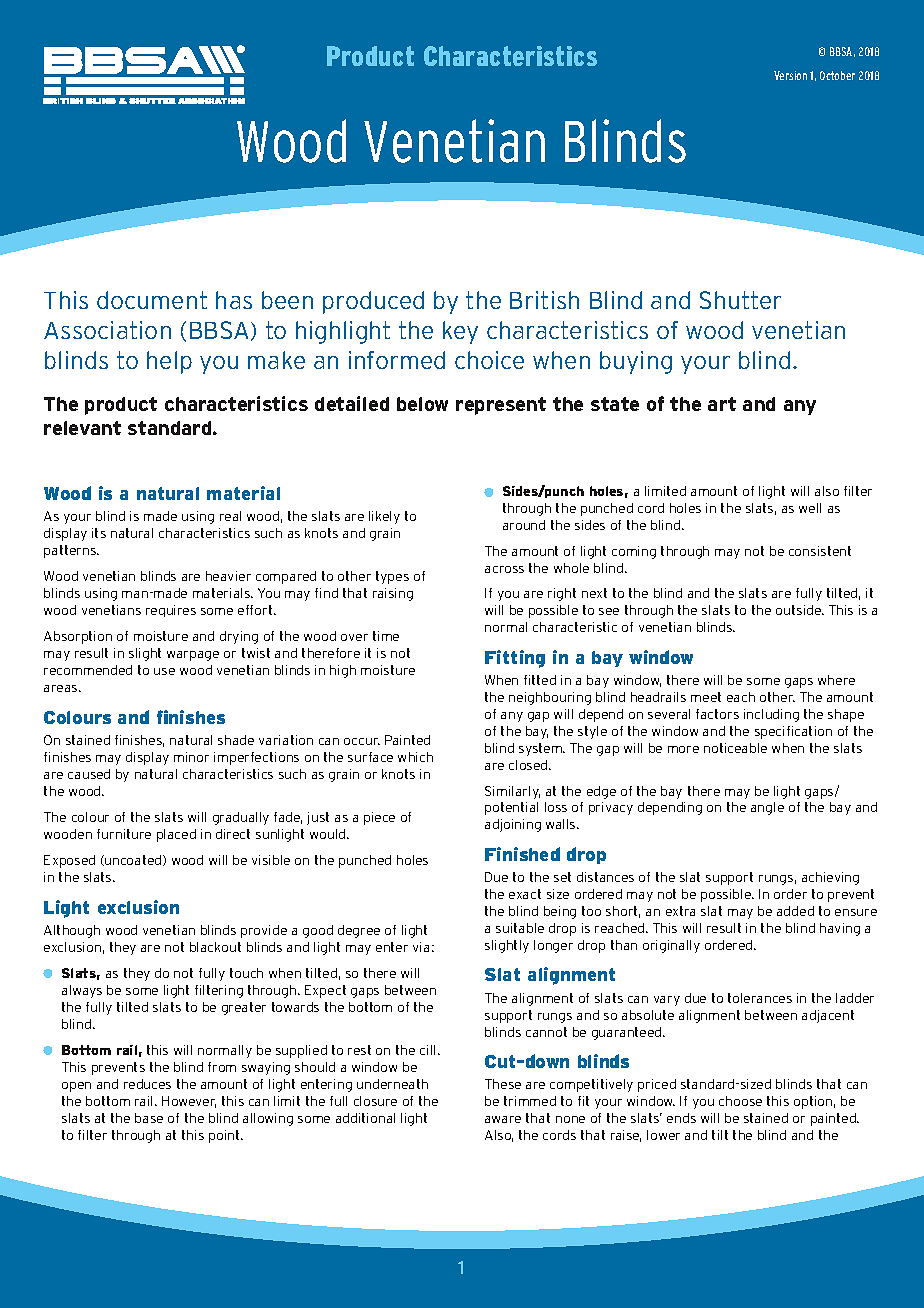  What do you see at coordinates (149, 1118) in the screenshot?
I see `base` at bounding box center [149, 1118].
